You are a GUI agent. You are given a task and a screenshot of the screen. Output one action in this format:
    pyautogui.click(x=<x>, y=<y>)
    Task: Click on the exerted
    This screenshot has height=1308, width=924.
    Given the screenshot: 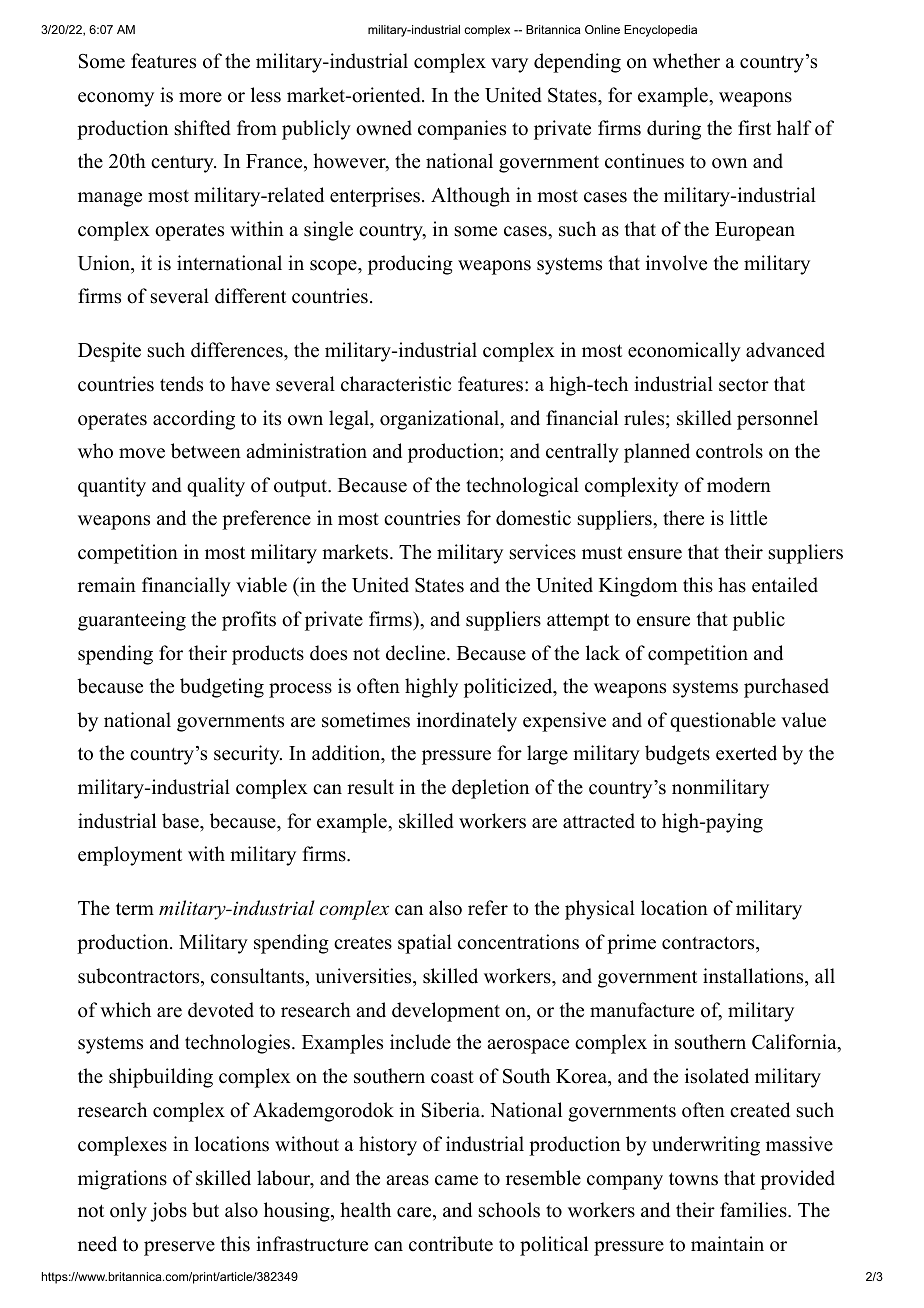 What is the action you would take?
    pyautogui.click(x=746, y=753)
